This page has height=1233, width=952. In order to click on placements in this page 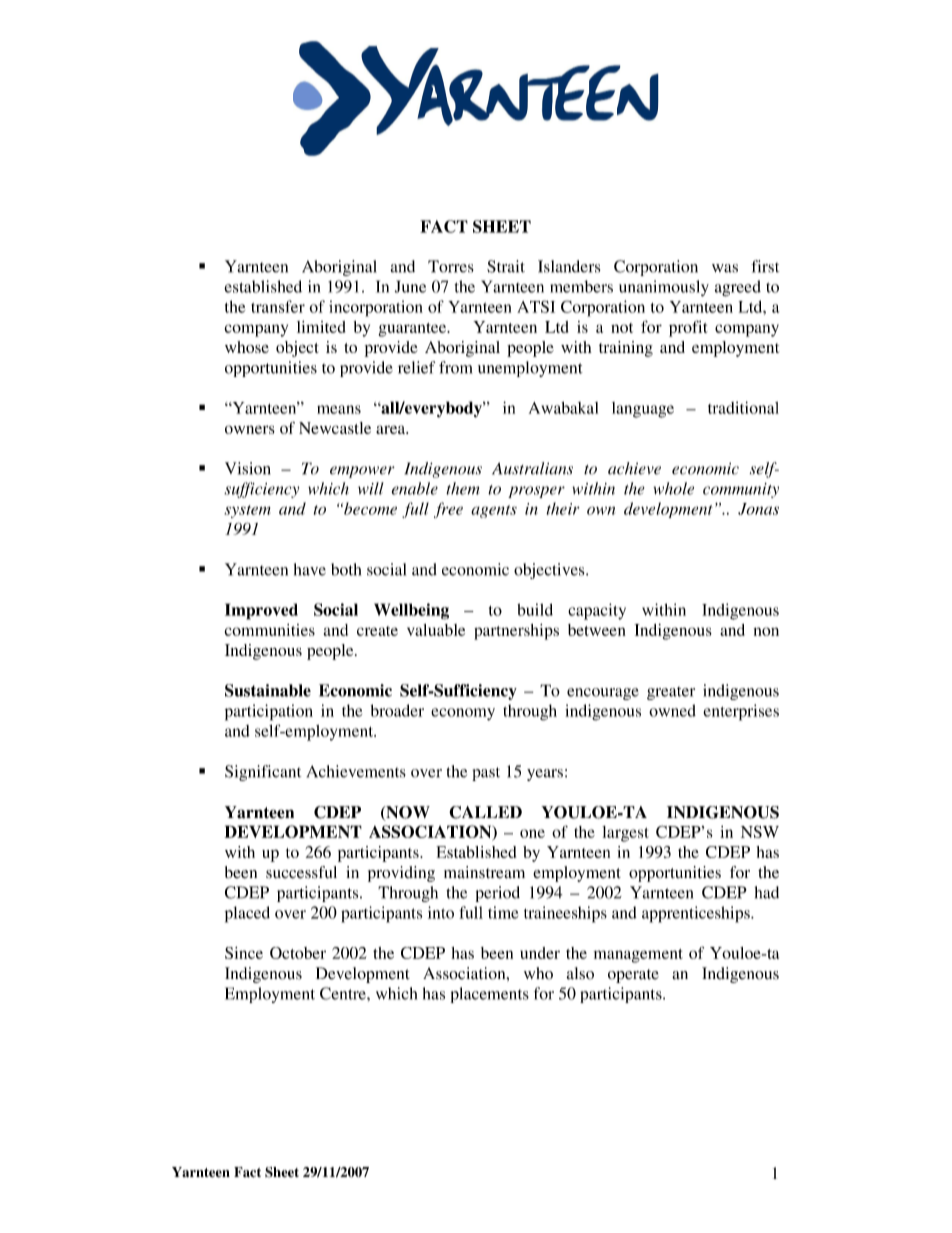, I will do `click(490, 995)`.
